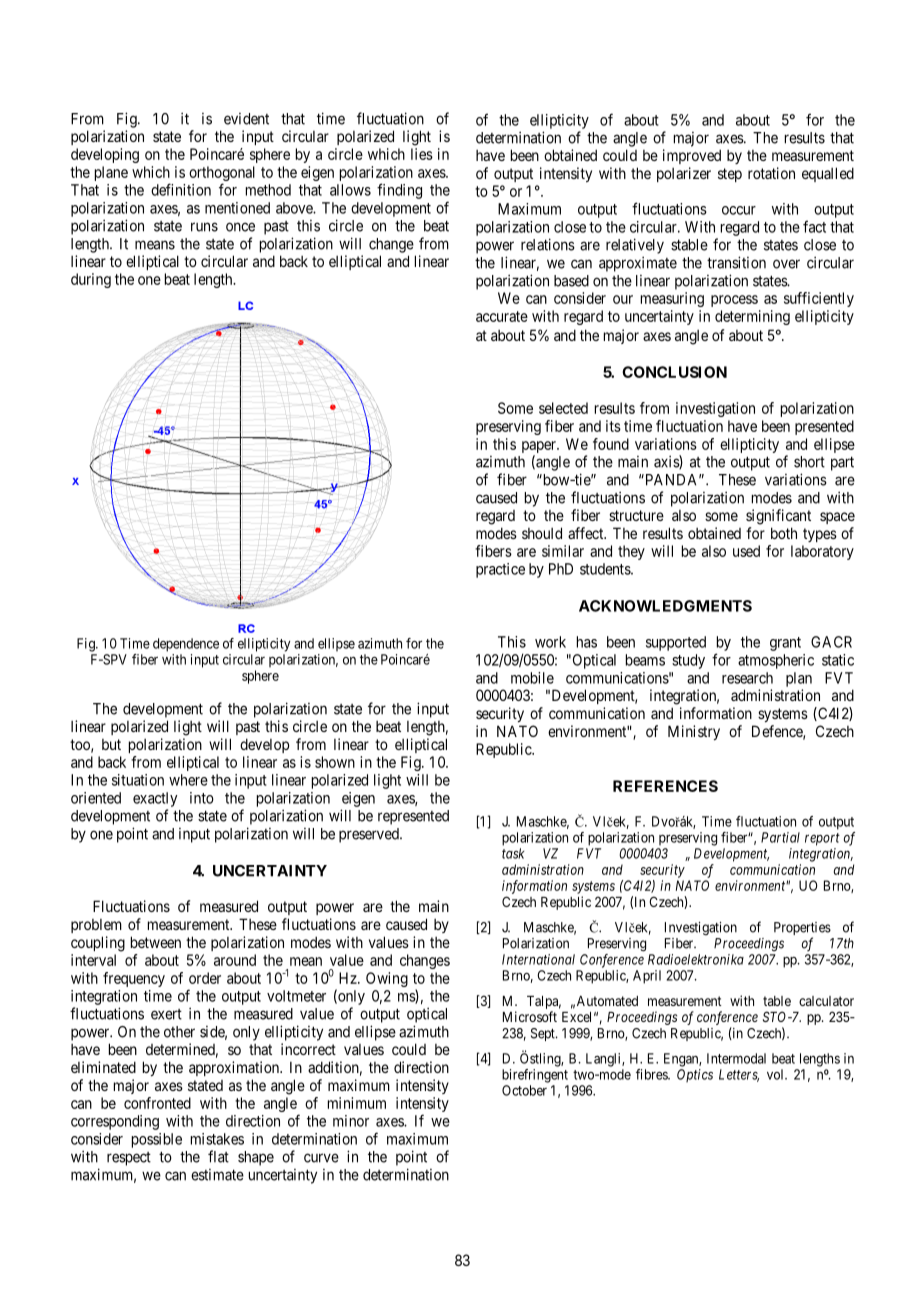  Describe the element at coordinates (739, 1075) in the screenshot. I see `Letters` at that location.
